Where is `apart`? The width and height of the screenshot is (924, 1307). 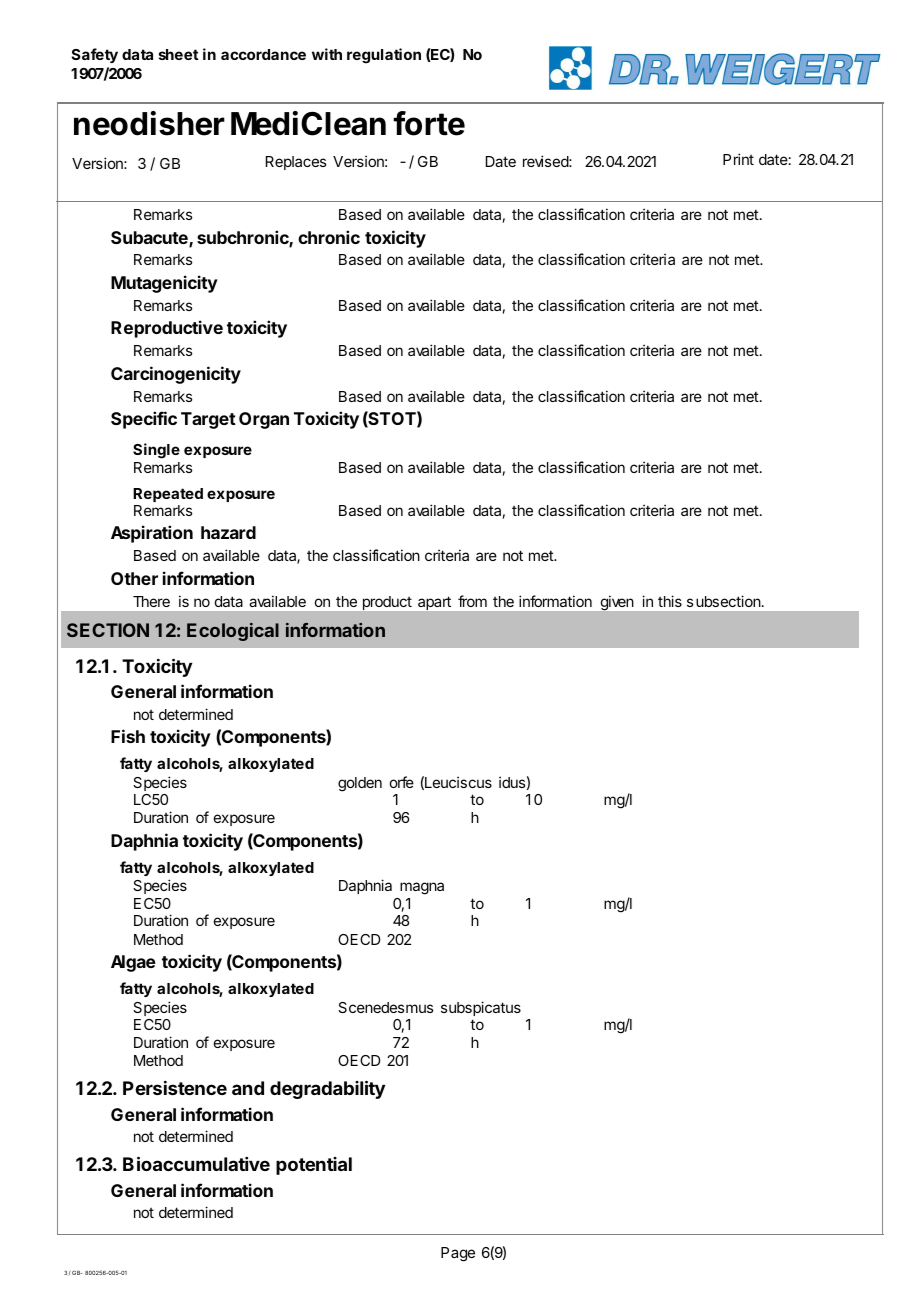
apart is located at coordinates (434, 603).
